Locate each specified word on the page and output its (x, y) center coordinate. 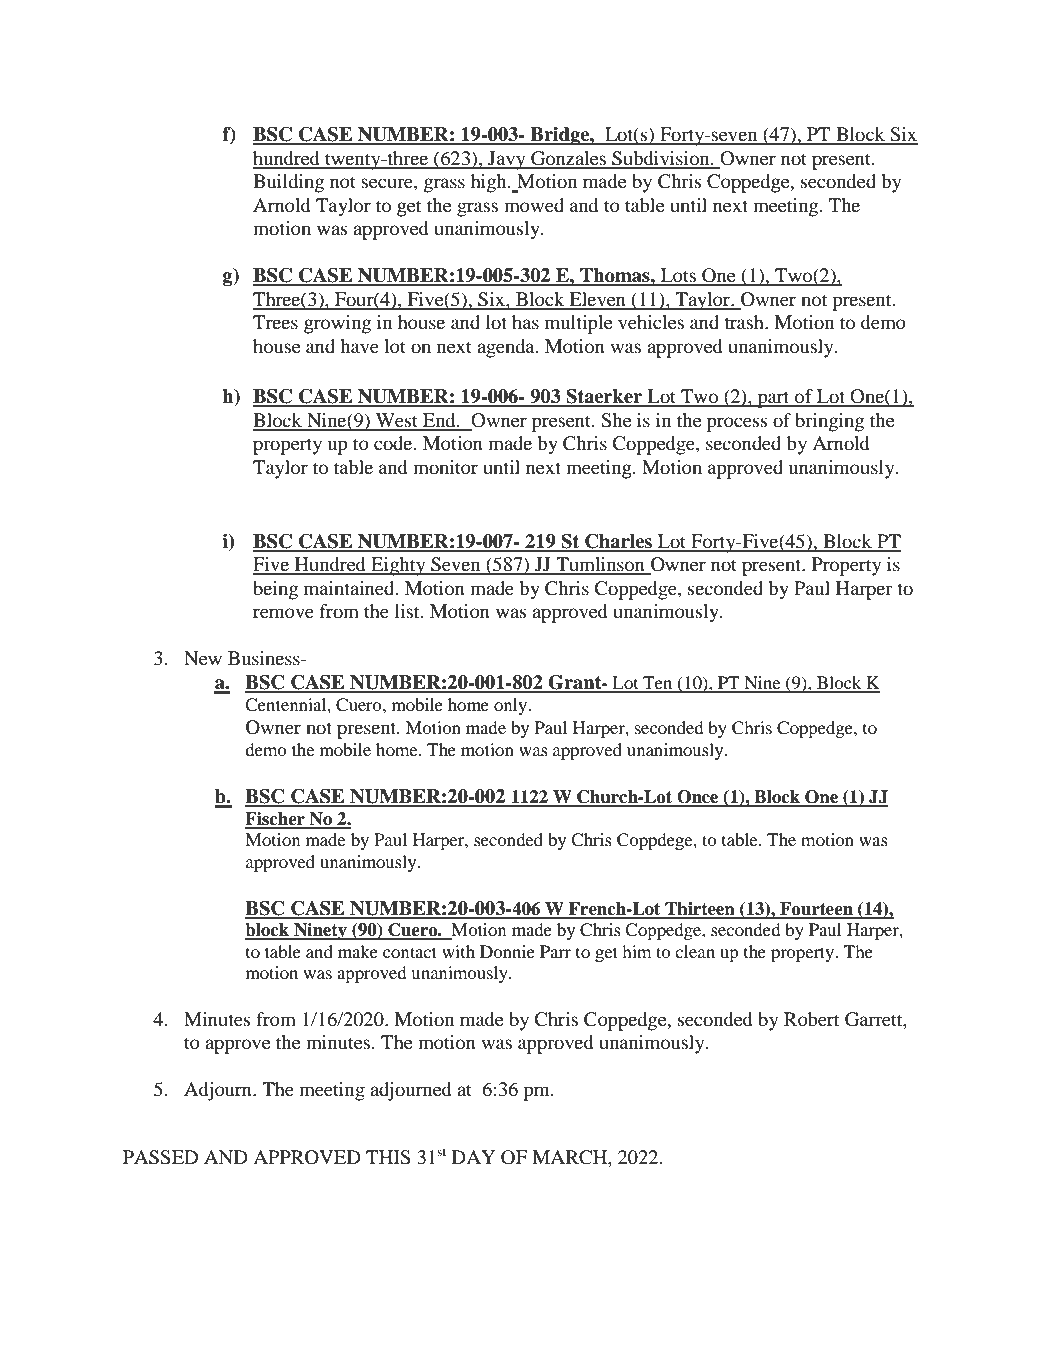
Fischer (276, 820)
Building (288, 183)
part (773, 399)
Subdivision (661, 159)
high (490, 183)
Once (698, 798)
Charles (618, 542)
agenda (507, 348)
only (512, 706)
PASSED (160, 1157)
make (358, 951)
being (275, 590)
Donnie (507, 951)
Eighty (398, 566)
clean (695, 951)
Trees (275, 322)
